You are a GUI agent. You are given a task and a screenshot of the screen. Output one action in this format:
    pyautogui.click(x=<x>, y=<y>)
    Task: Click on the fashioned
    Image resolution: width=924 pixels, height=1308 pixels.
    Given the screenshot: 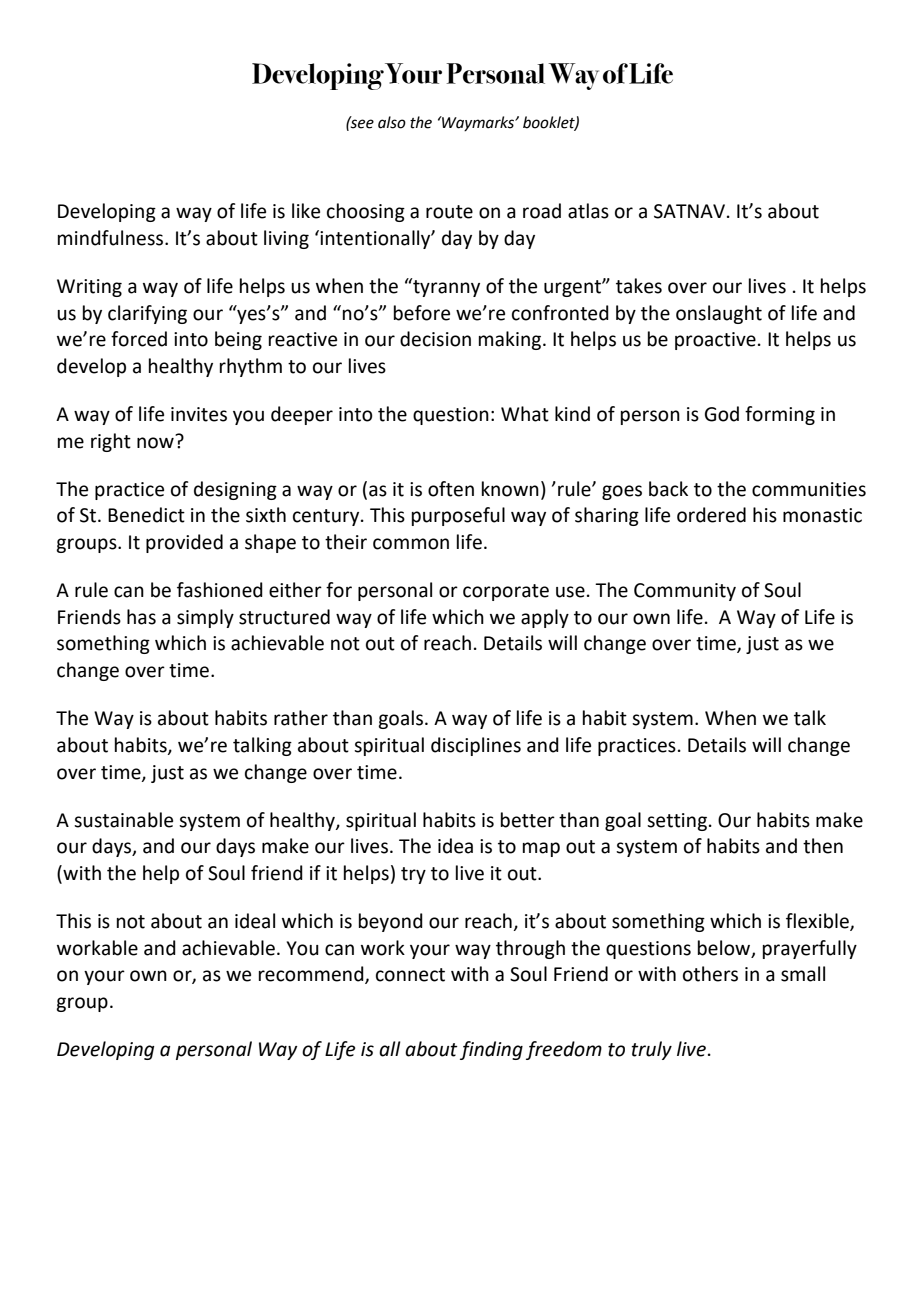 What is the action you would take?
    pyautogui.click(x=220, y=590)
